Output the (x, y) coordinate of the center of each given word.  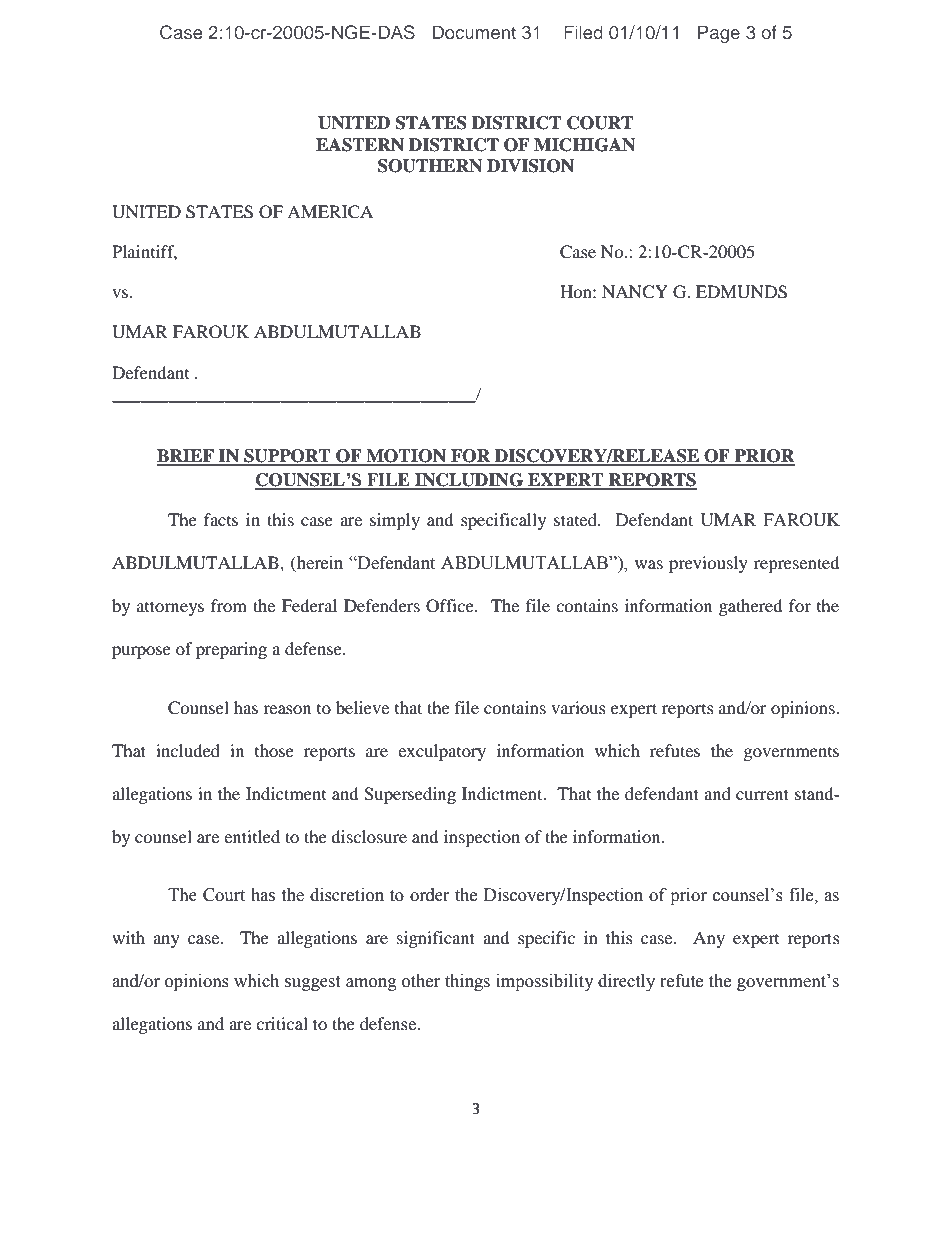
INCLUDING (469, 481)
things (467, 982)
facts (221, 519)
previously (708, 564)
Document (474, 32)
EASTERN (360, 145)
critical (282, 1023)
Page (719, 34)
